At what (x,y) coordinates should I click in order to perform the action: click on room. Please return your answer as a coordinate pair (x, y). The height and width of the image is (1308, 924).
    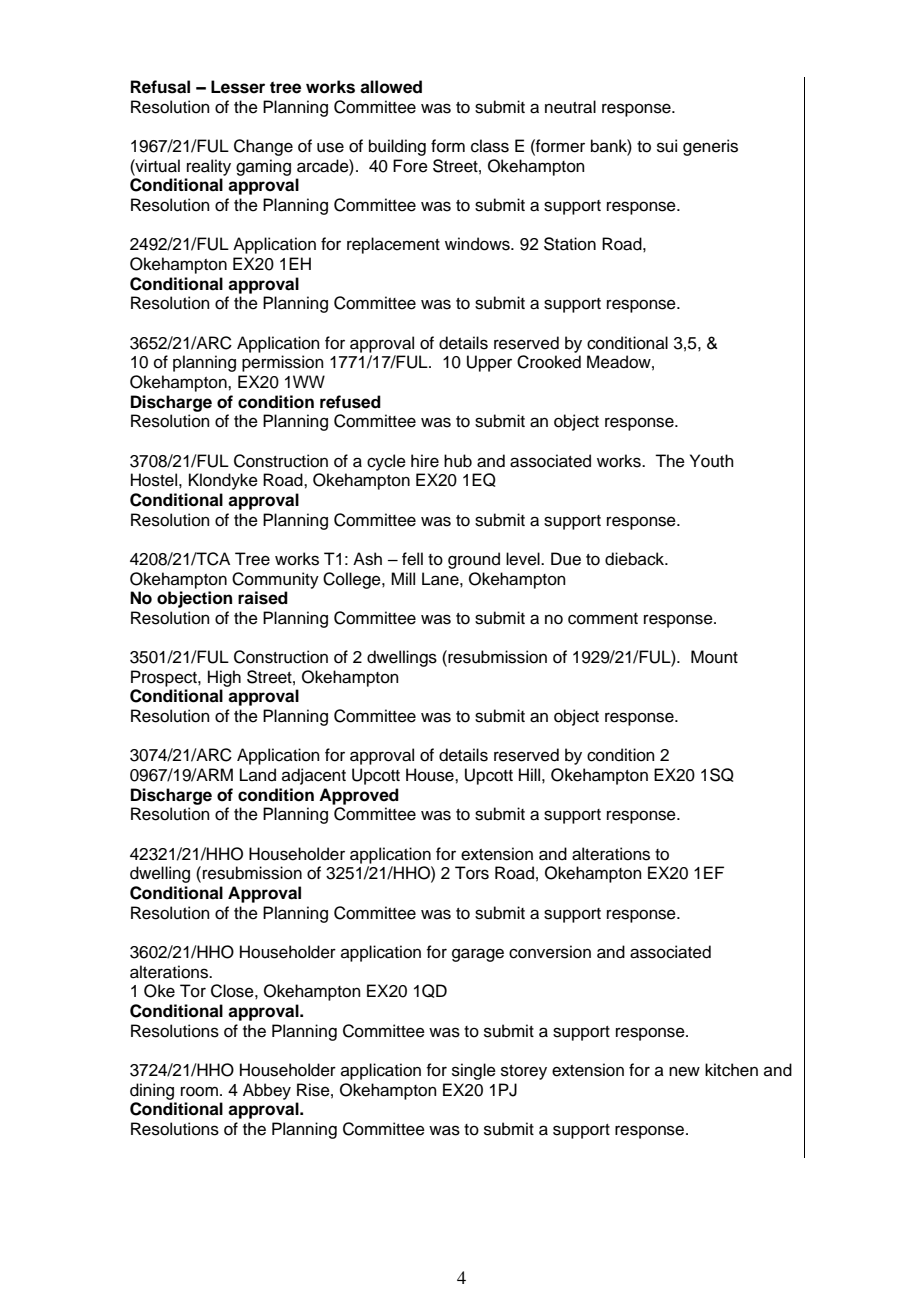
    Looking at the image, I should click on (199, 1091).
